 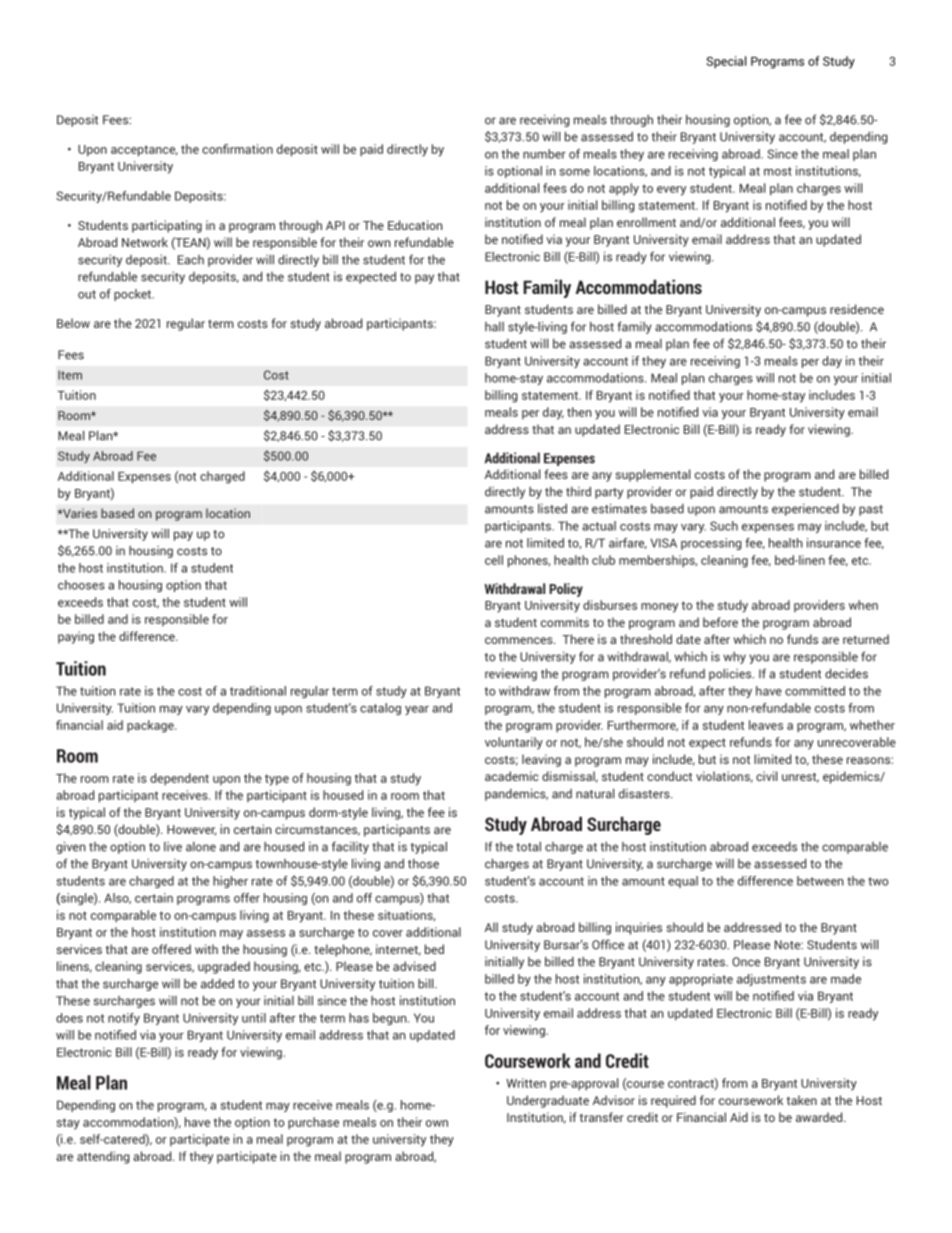 I want to click on taken, so click(x=802, y=1100).
